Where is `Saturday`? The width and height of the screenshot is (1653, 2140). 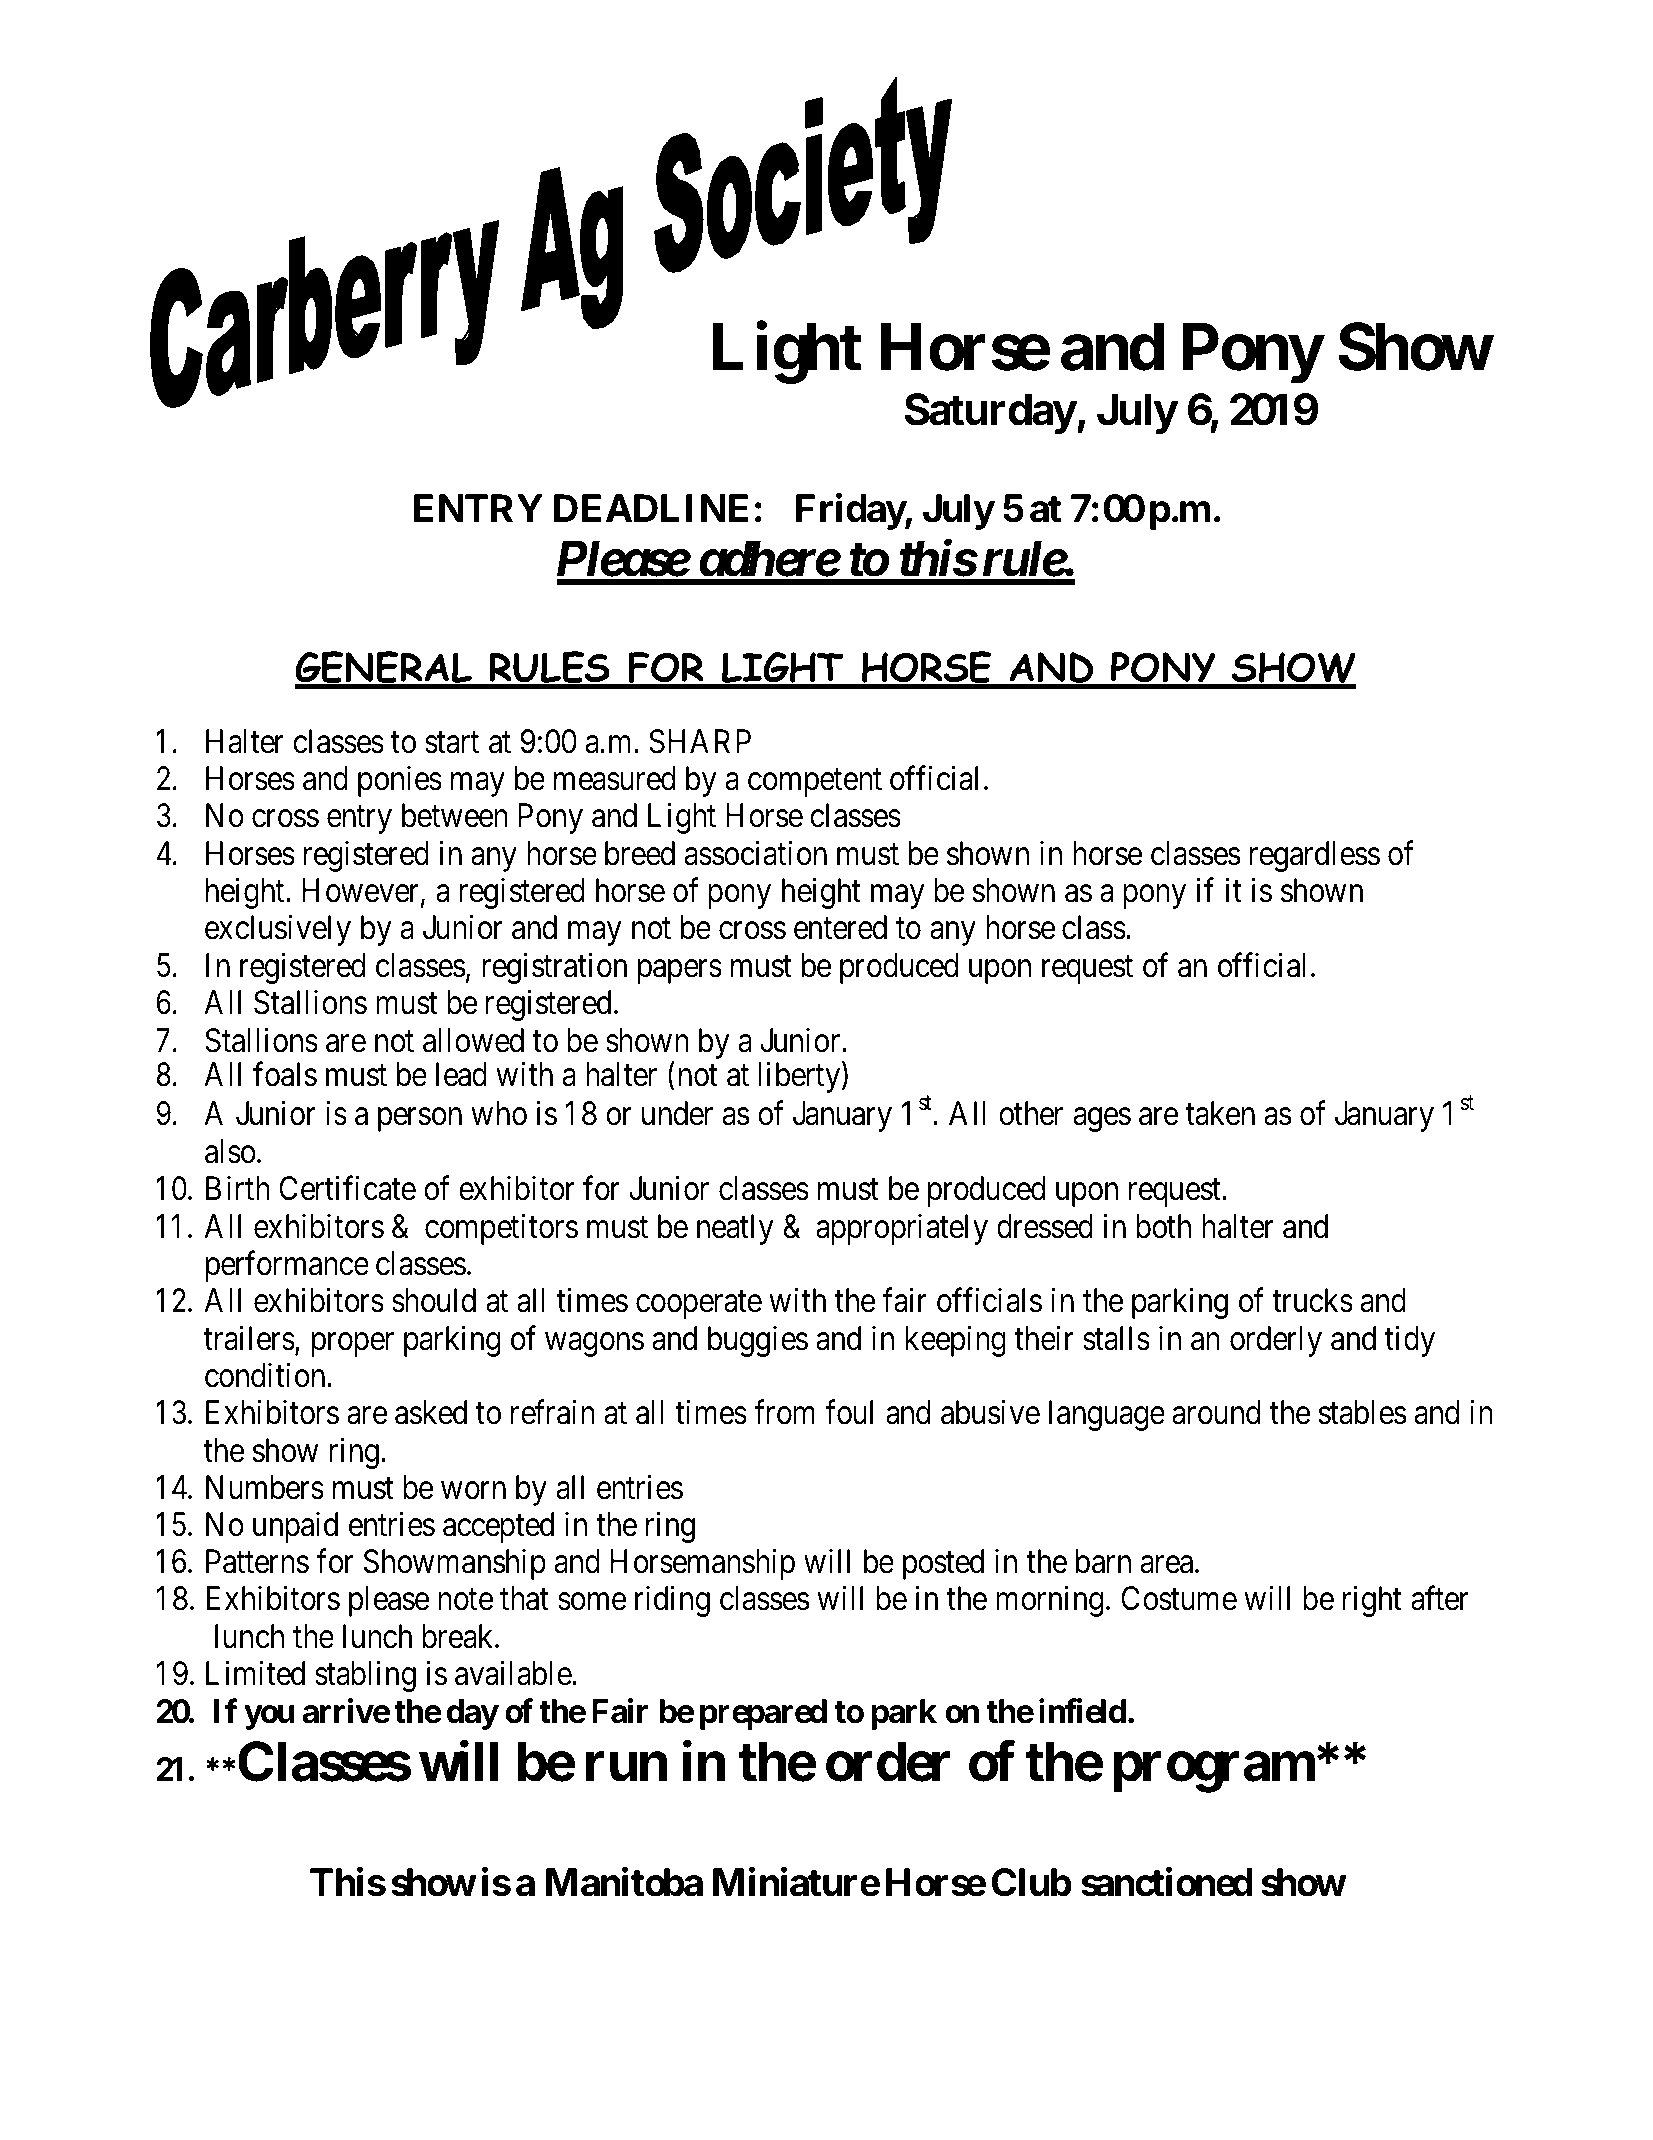 Saturday is located at coordinates (990, 413).
